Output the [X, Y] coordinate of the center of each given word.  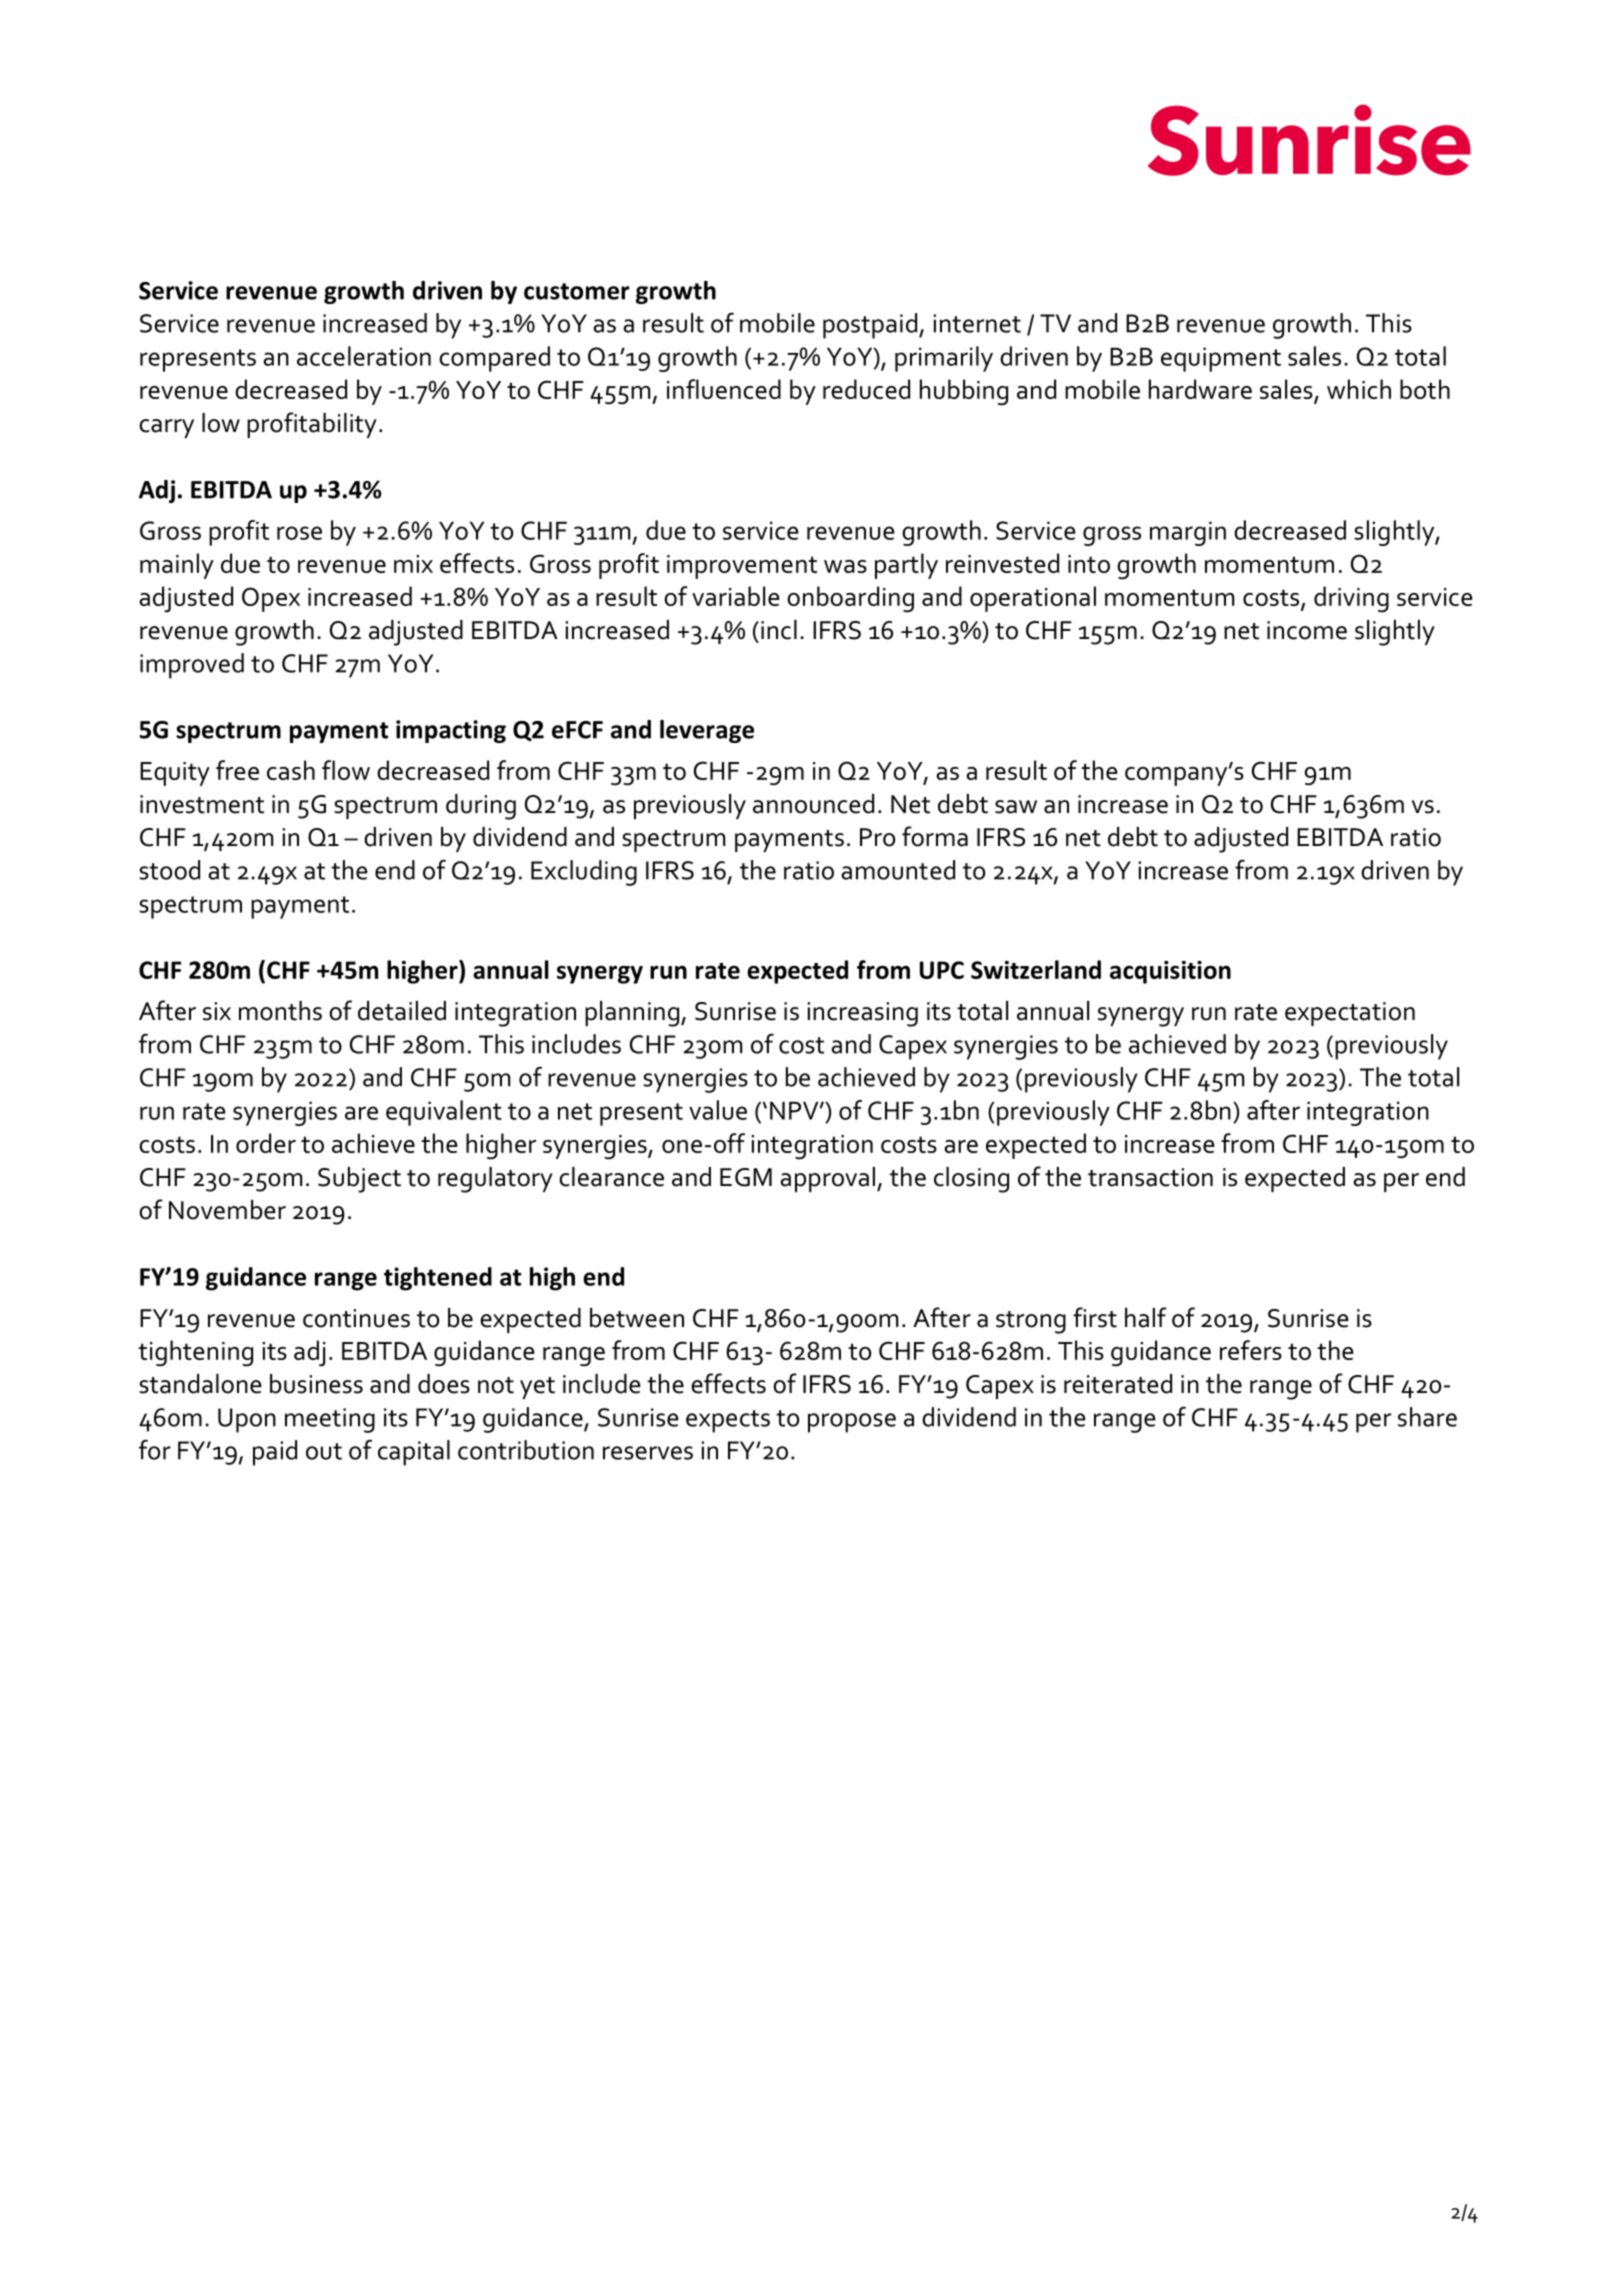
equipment [1221, 359]
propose [852, 1423]
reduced [866, 389]
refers [1251, 1350]
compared [494, 359]
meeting [330, 1420]
